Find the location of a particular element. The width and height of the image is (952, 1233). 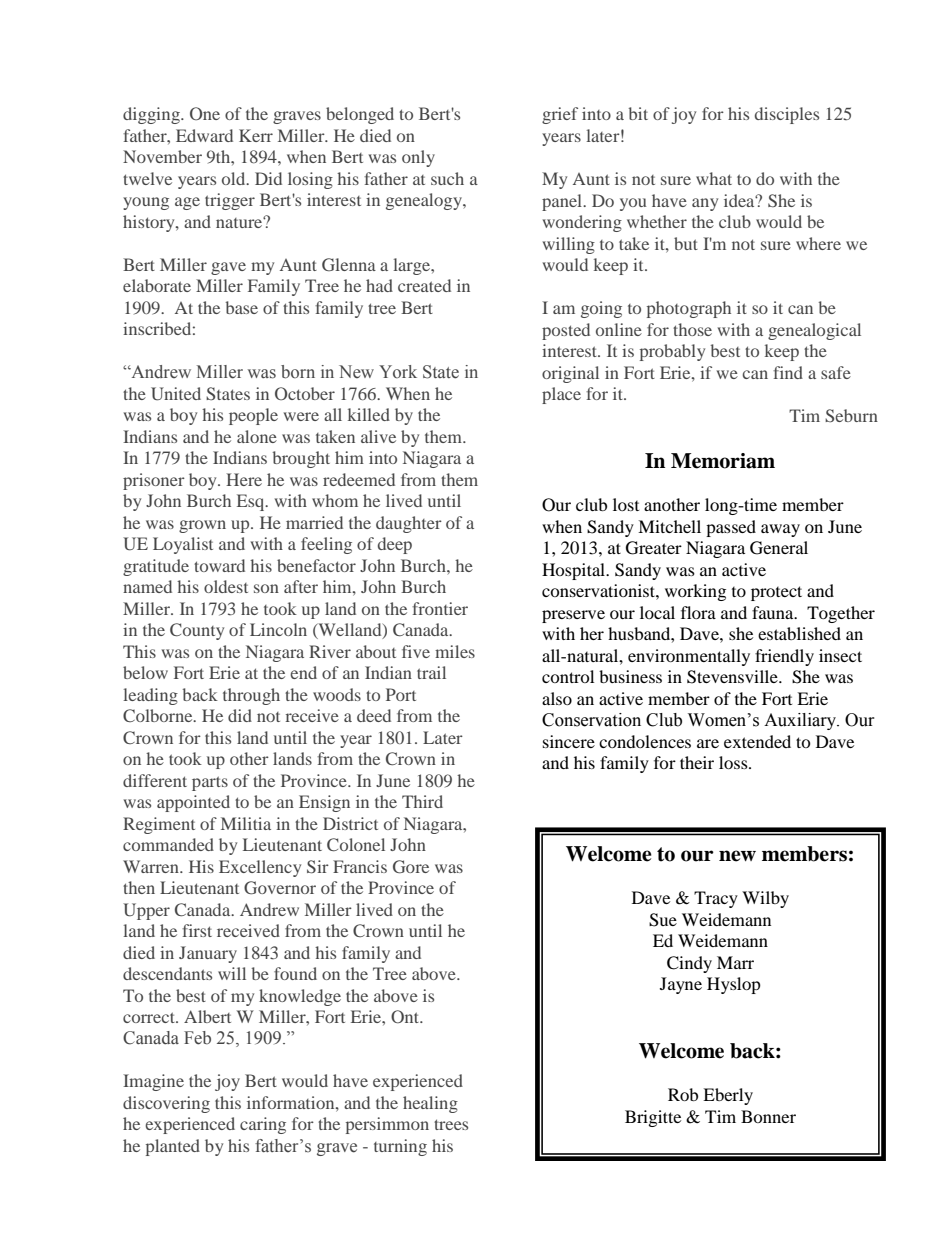

caring is located at coordinates (263, 1125).
